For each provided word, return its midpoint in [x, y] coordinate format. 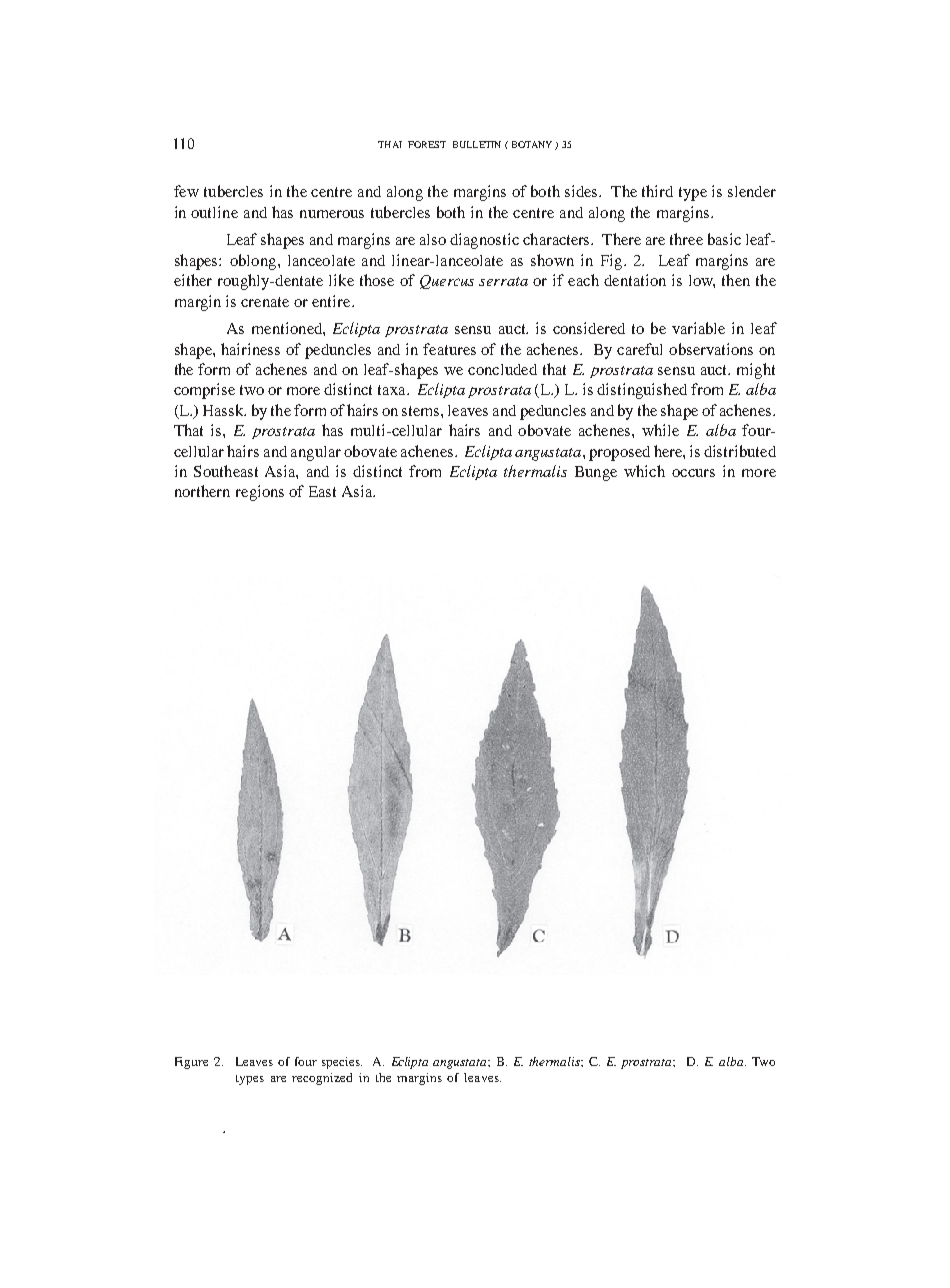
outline [214, 212]
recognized [322, 1079]
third [657, 191]
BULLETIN [477, 144]
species [342, 1063]
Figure [191, 1063]
